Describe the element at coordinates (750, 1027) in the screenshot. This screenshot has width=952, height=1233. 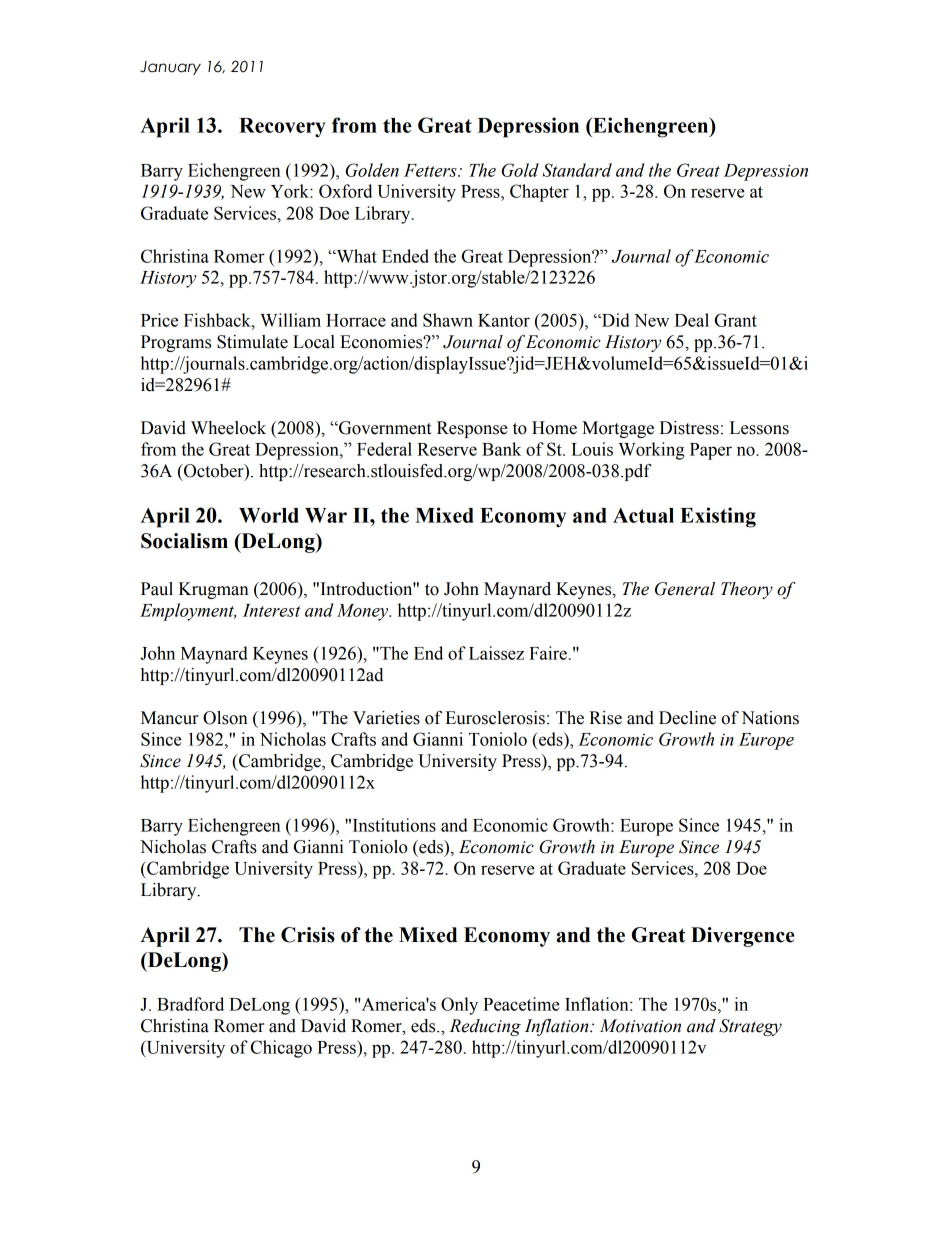
I see `Strategy` at that location.
